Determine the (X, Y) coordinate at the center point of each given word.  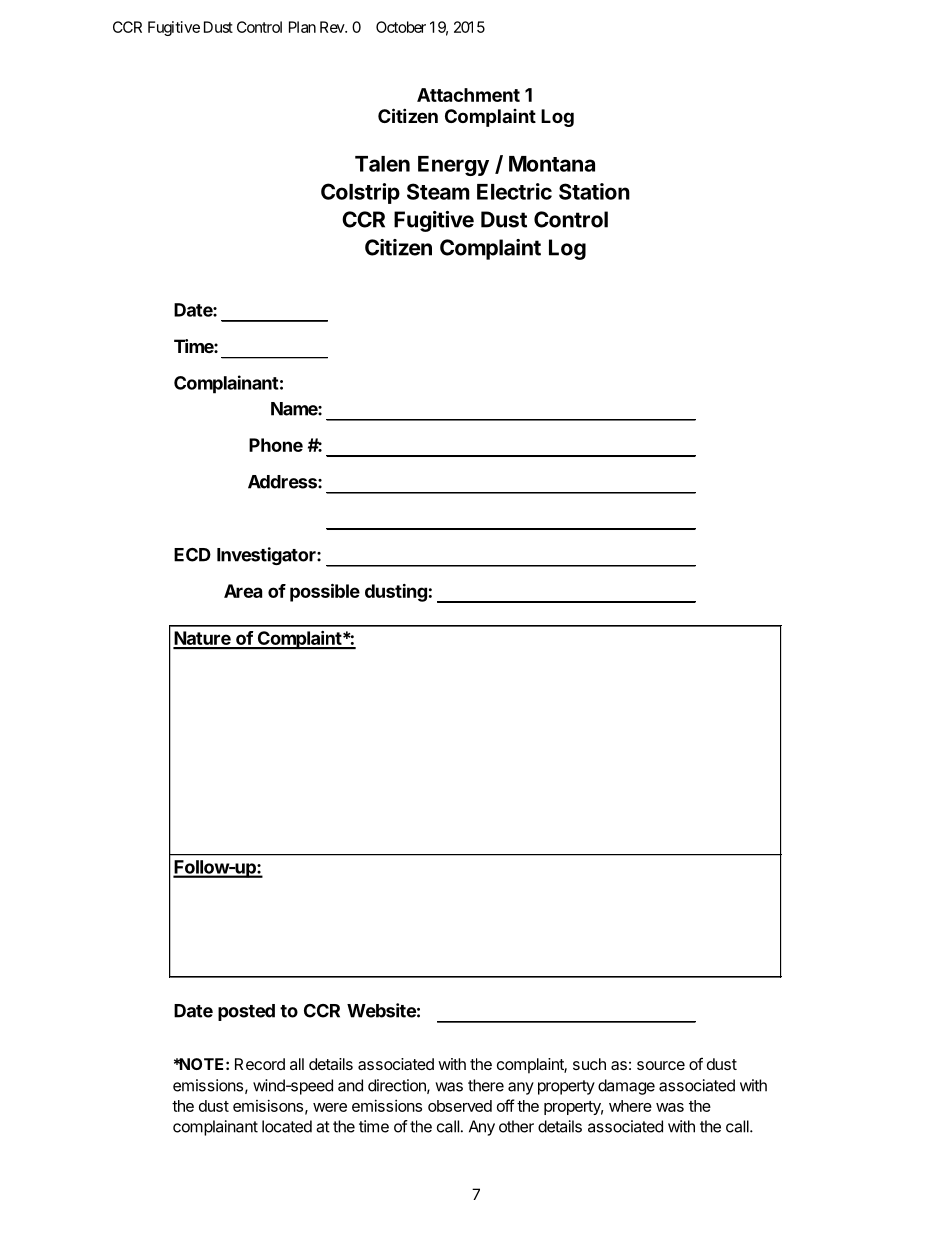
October (401, 27)
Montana (552, 164)
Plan (302, 27)
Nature (203, 639)
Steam (438, 191)
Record (260, 1064)
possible (325, 593)
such (589, 1064)
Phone (276, 445)
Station (594, 191)
